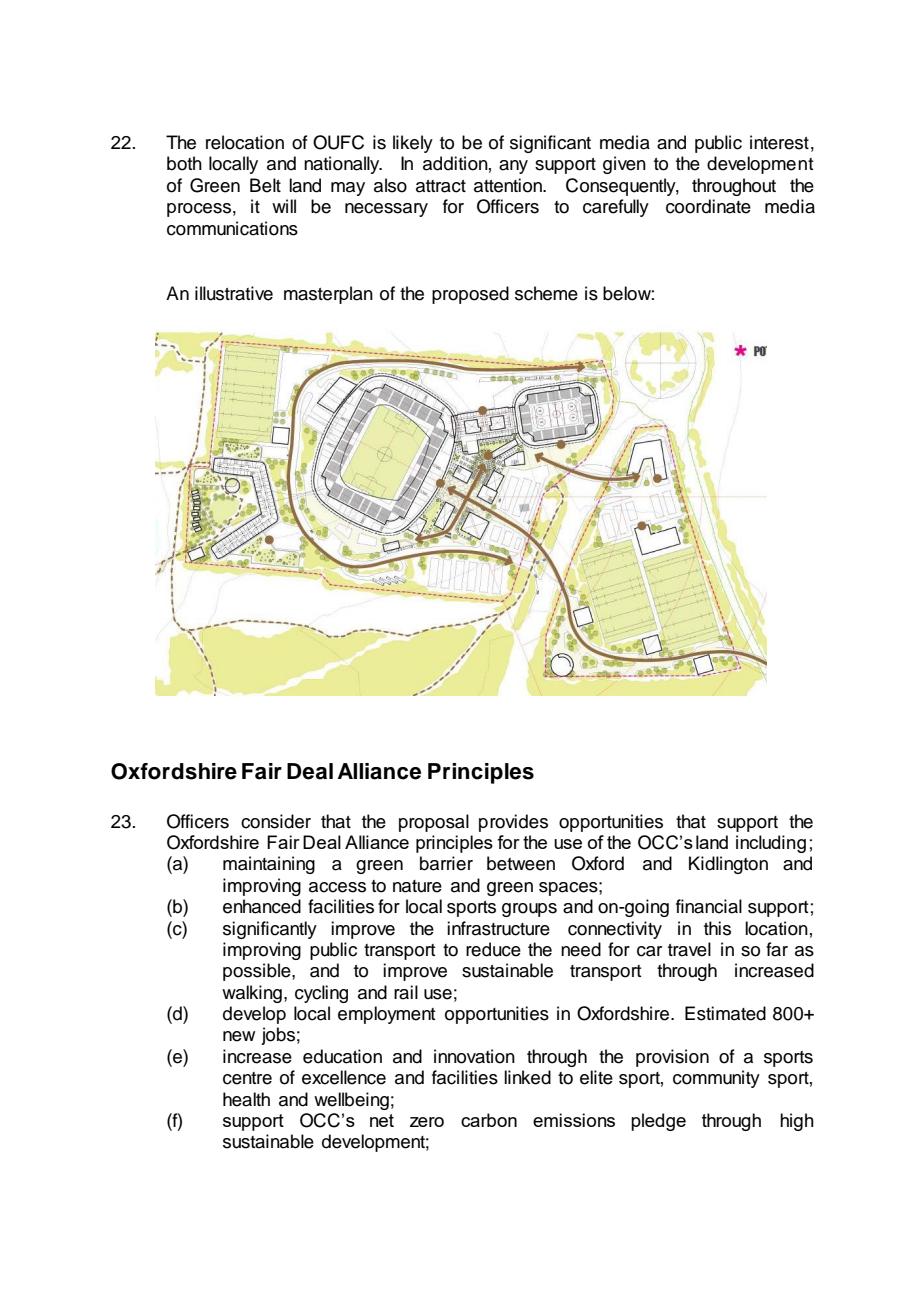 This image has height=1308, width=924. What do you see at coordinates (513, 823) in the image?
I see `provides` at bounding box center [513, 823].
